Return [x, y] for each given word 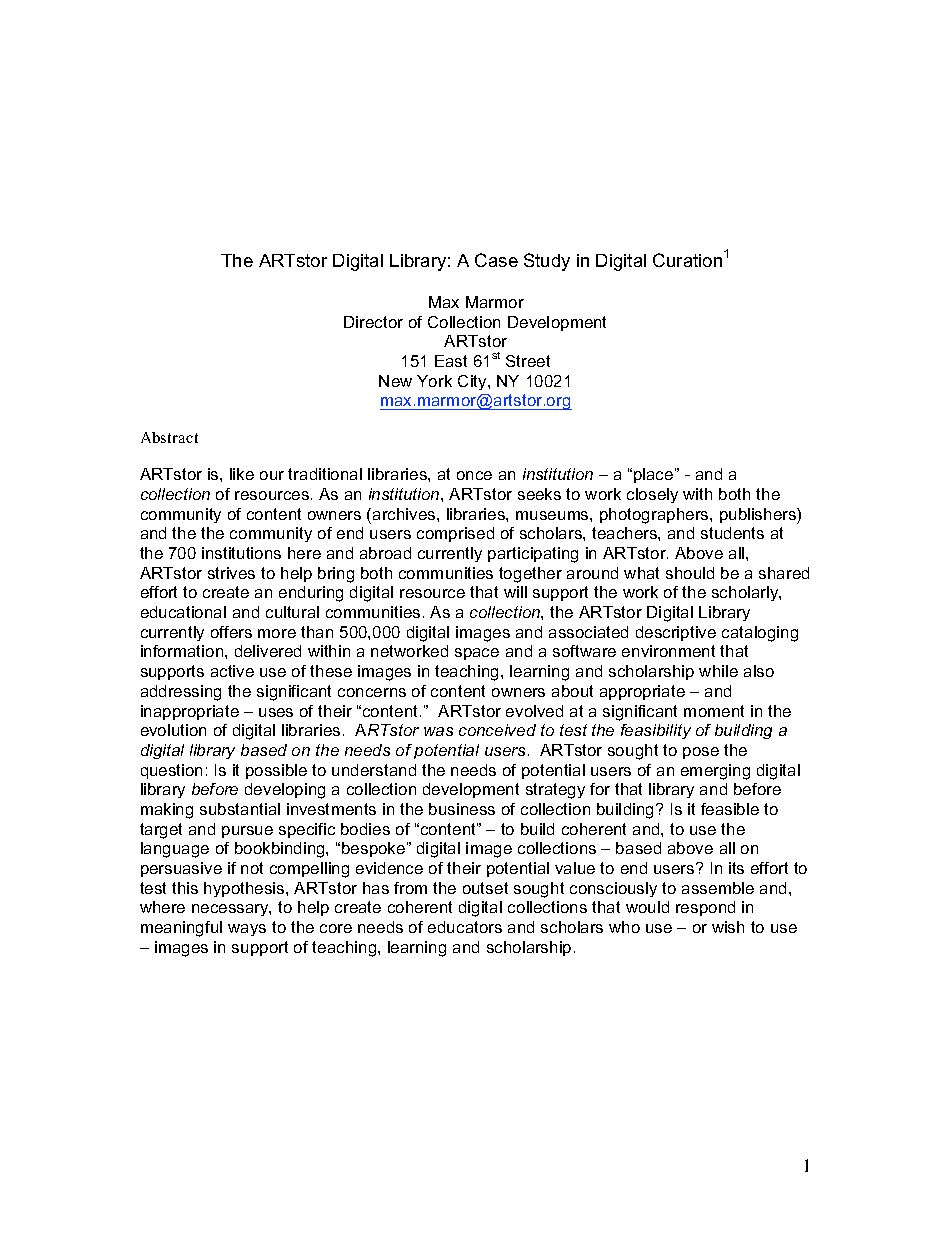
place [655, 475]
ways [247, 930]
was [438, 731]
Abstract [169, 437]
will [515, 592]
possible [276, 771]
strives [231, 573]
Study [547, 262]
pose [701, 753]
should [690, 573]
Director [373, 322]
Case [496, 260]
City [473, 382]
